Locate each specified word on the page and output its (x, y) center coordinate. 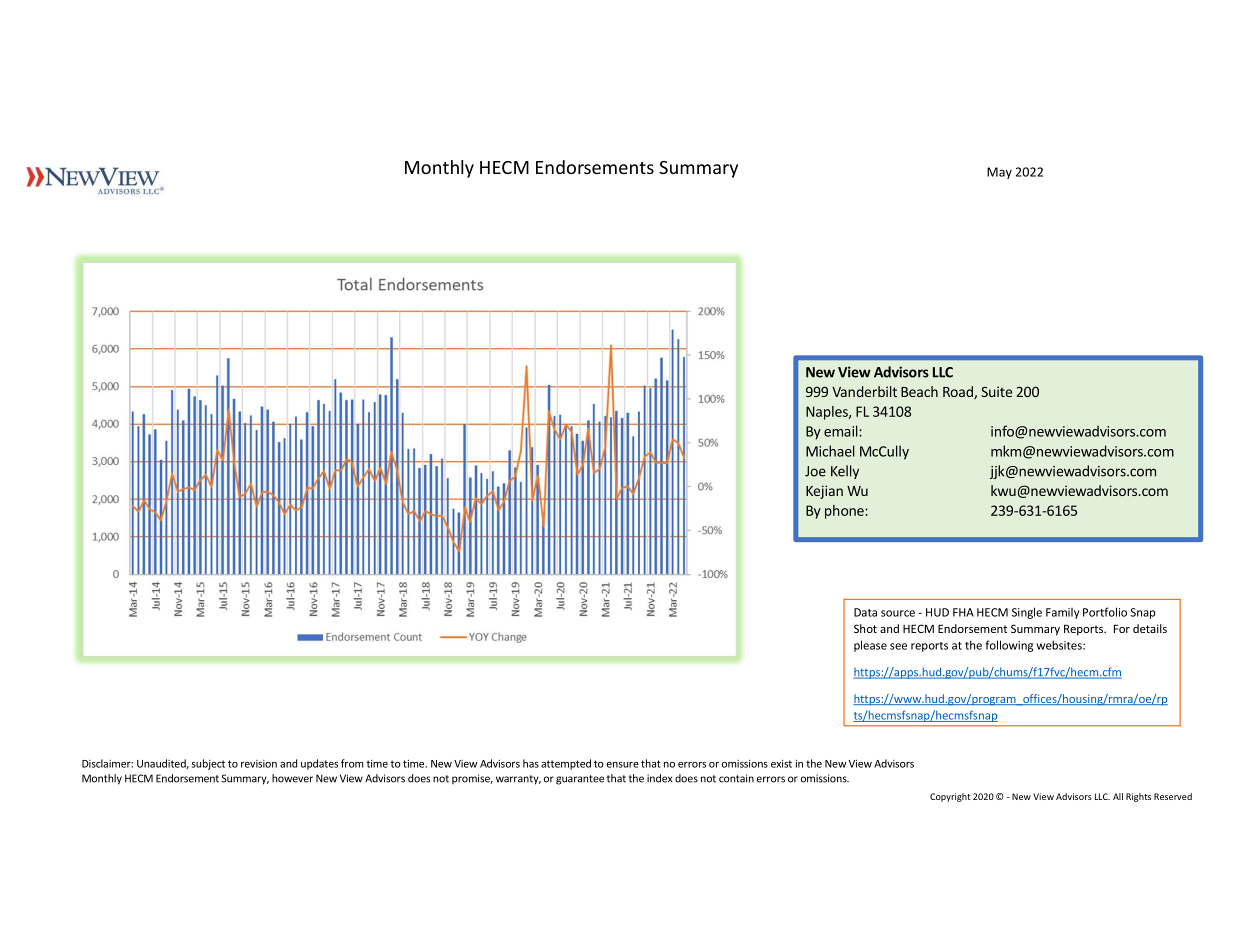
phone (845, 512)
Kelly (845, 472)
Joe (815, 471)
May (999, 173)
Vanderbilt (864, 391)
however (292, 778)
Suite (996, 391)
